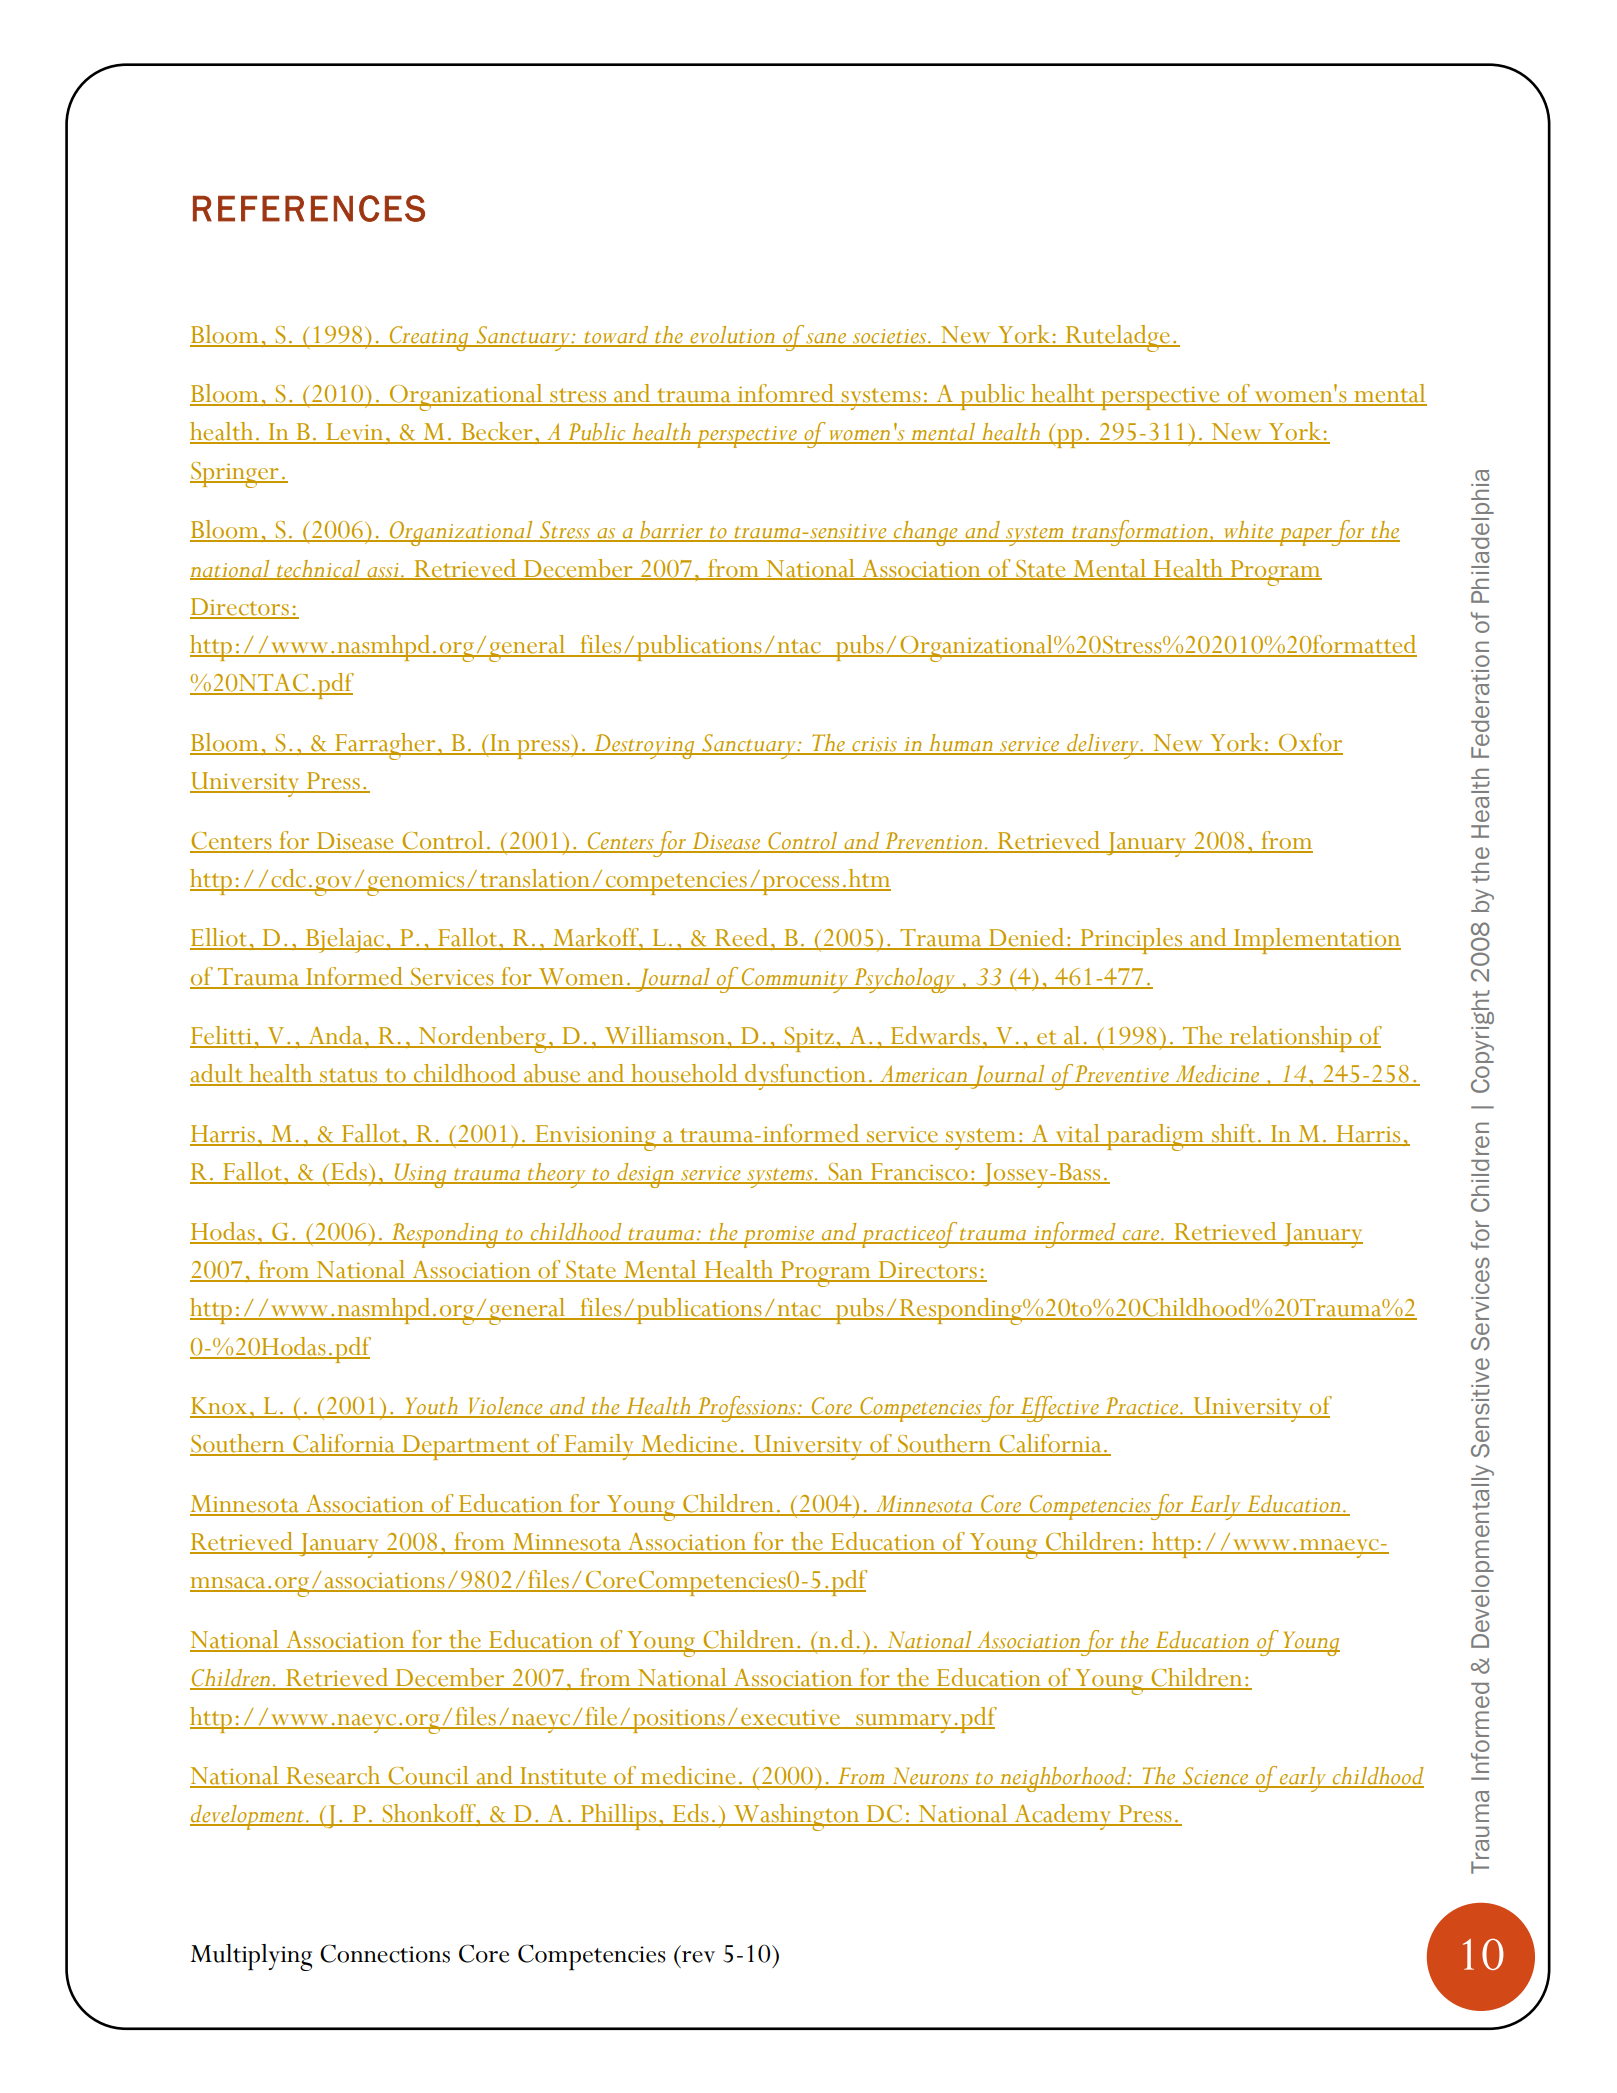 The height and width of the image is (2093, 1617). Describe the element at coordinates (497, 432) in the image. I see `Becker` at that location.
